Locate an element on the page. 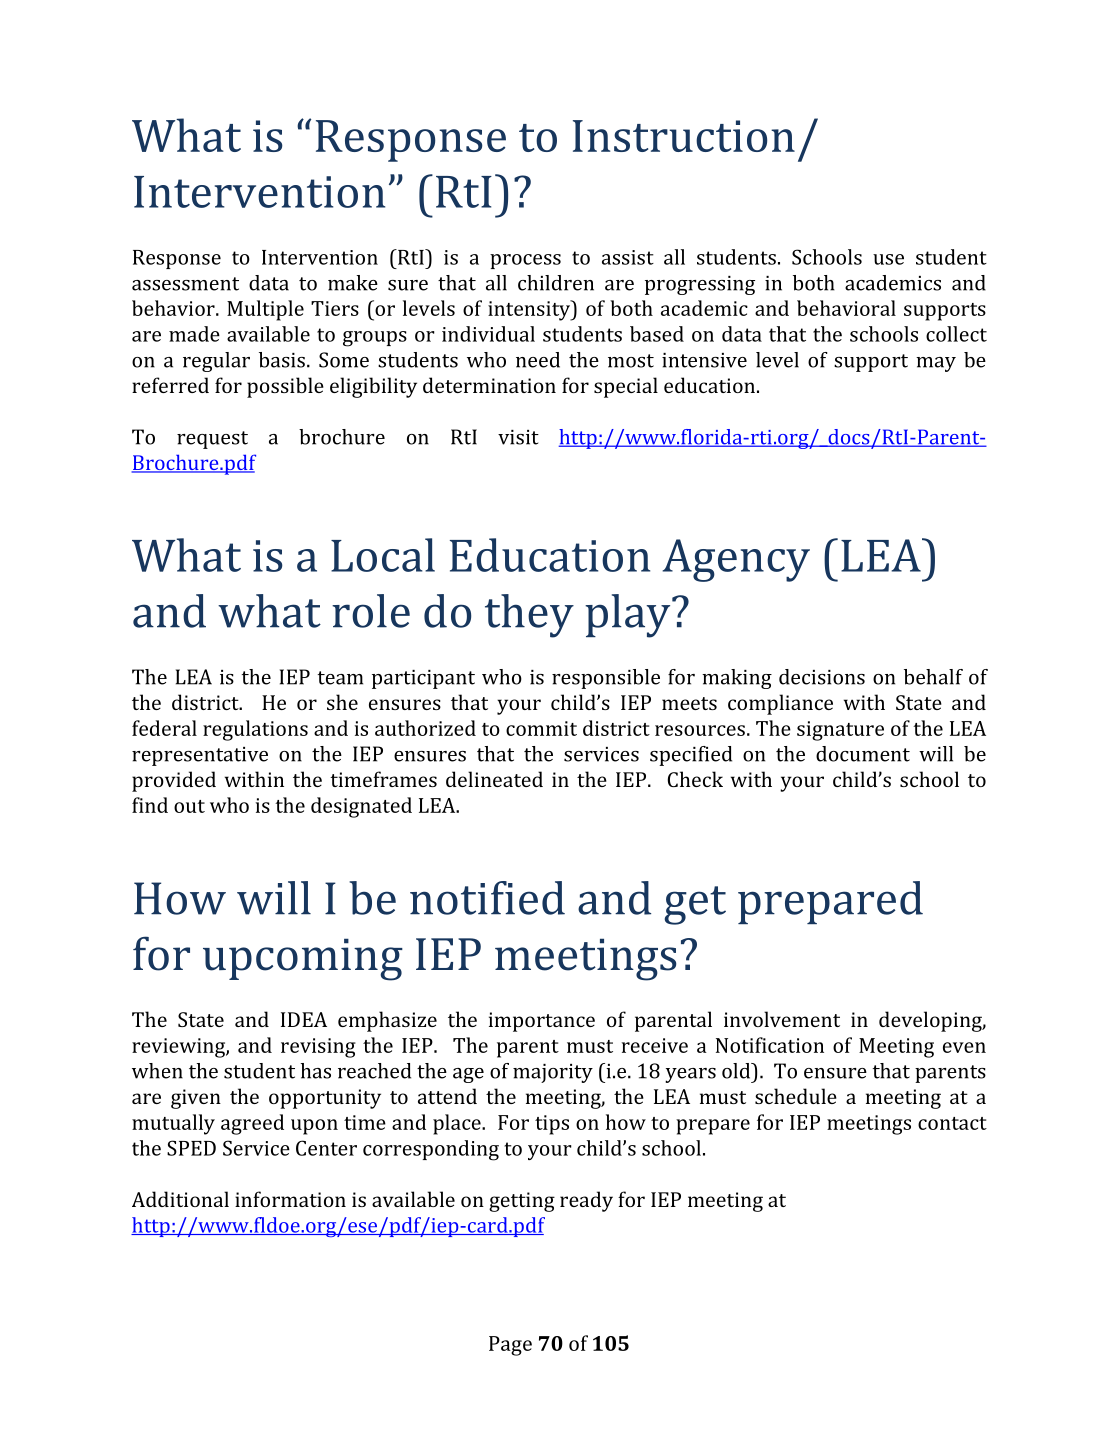  may is located at coordinates (936, 364).
